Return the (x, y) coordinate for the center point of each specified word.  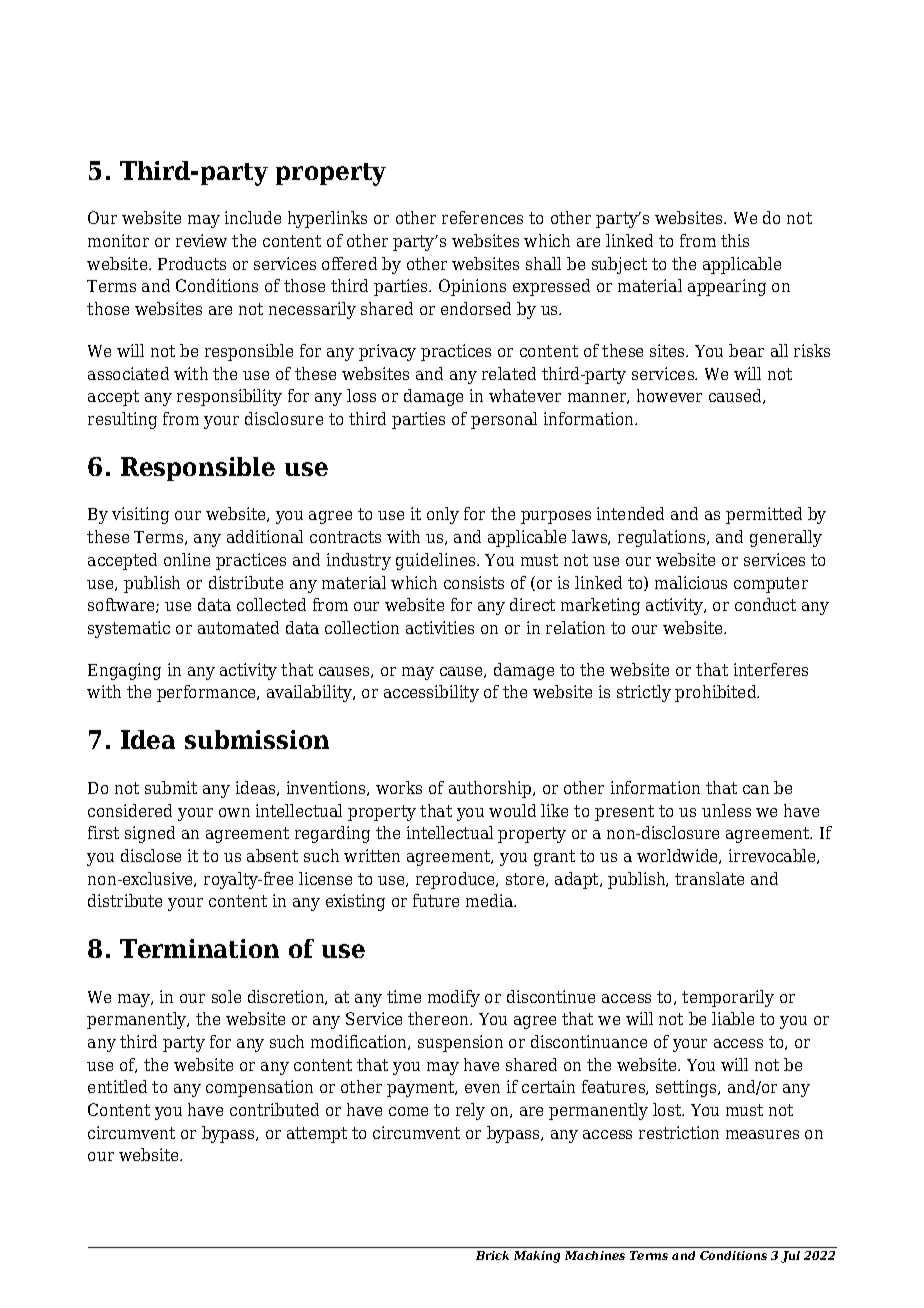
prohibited (717, 693)
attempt (317, 1135)
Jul (790, 1257)
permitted (764, 515)
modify (454, 998)
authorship (491, 789)
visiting (140, 515)
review (201, 240)
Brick (492, 1255)
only (443, 515)
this (735, 240)
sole (226, 996)
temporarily (728, 998)
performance (208, 693)
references (482, 217)
